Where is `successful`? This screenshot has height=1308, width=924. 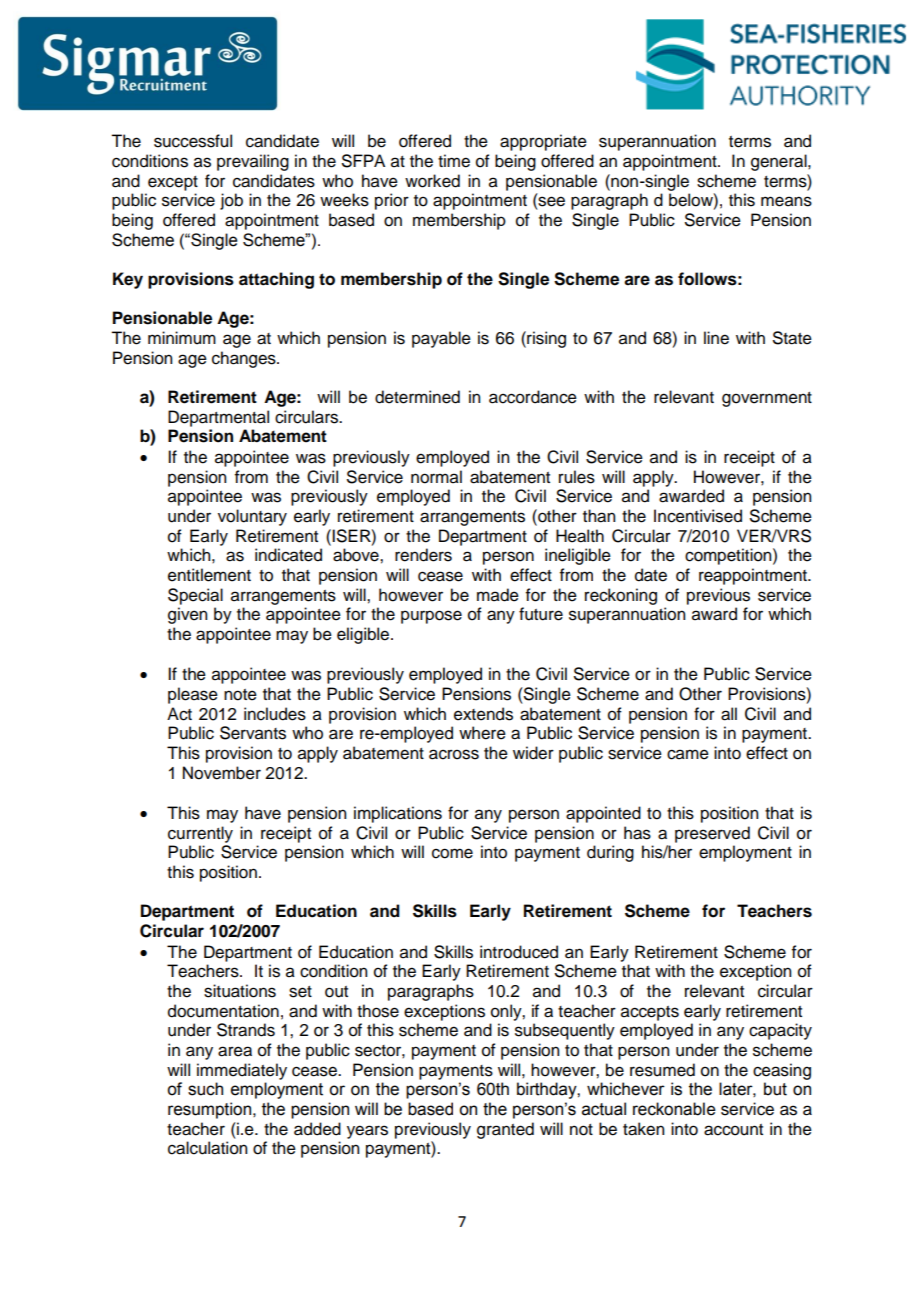
successful is located at coordinates (193, 141).
